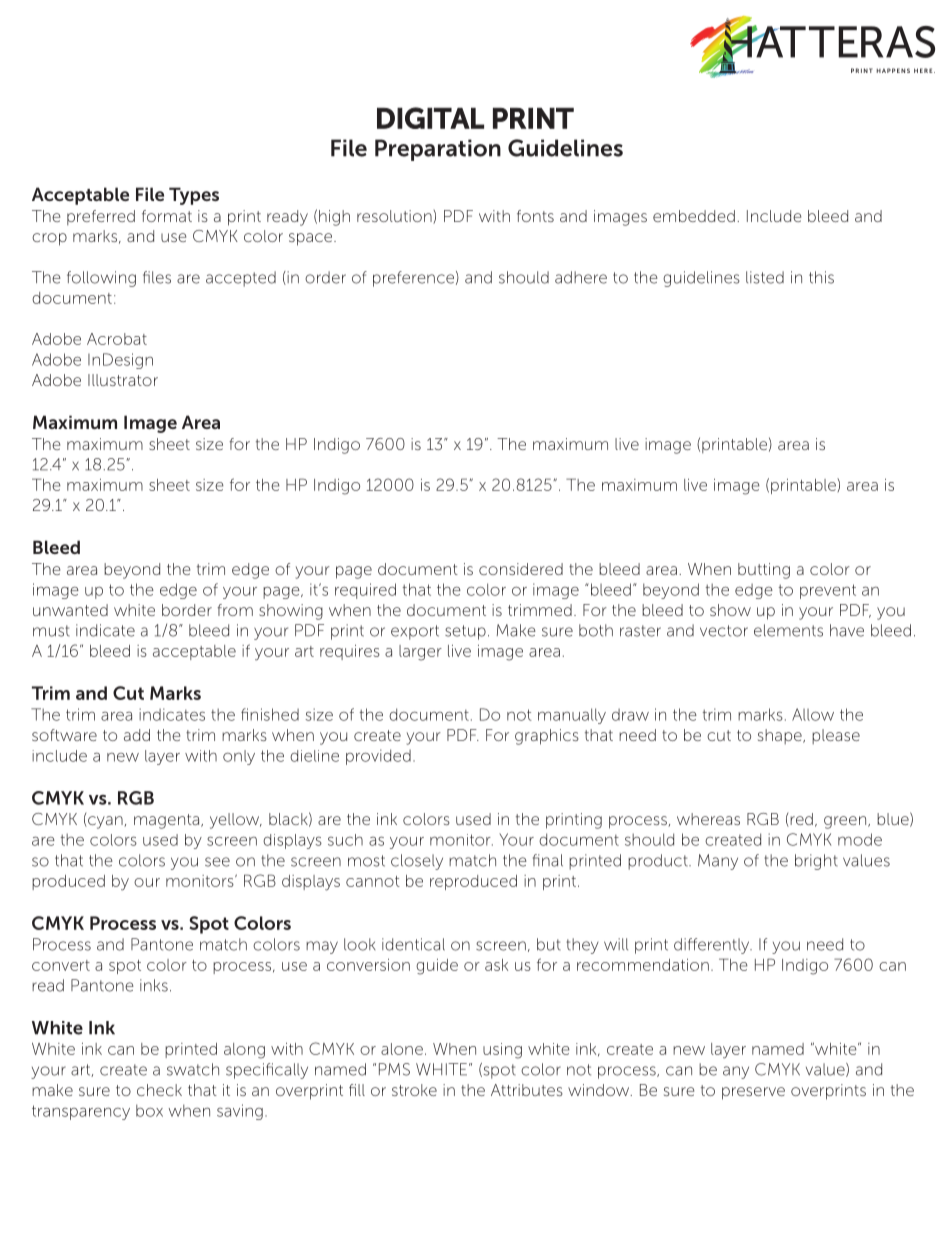 This screenshot has width=952, height=1233. I want to click on preserve, so click(753, 1093).
